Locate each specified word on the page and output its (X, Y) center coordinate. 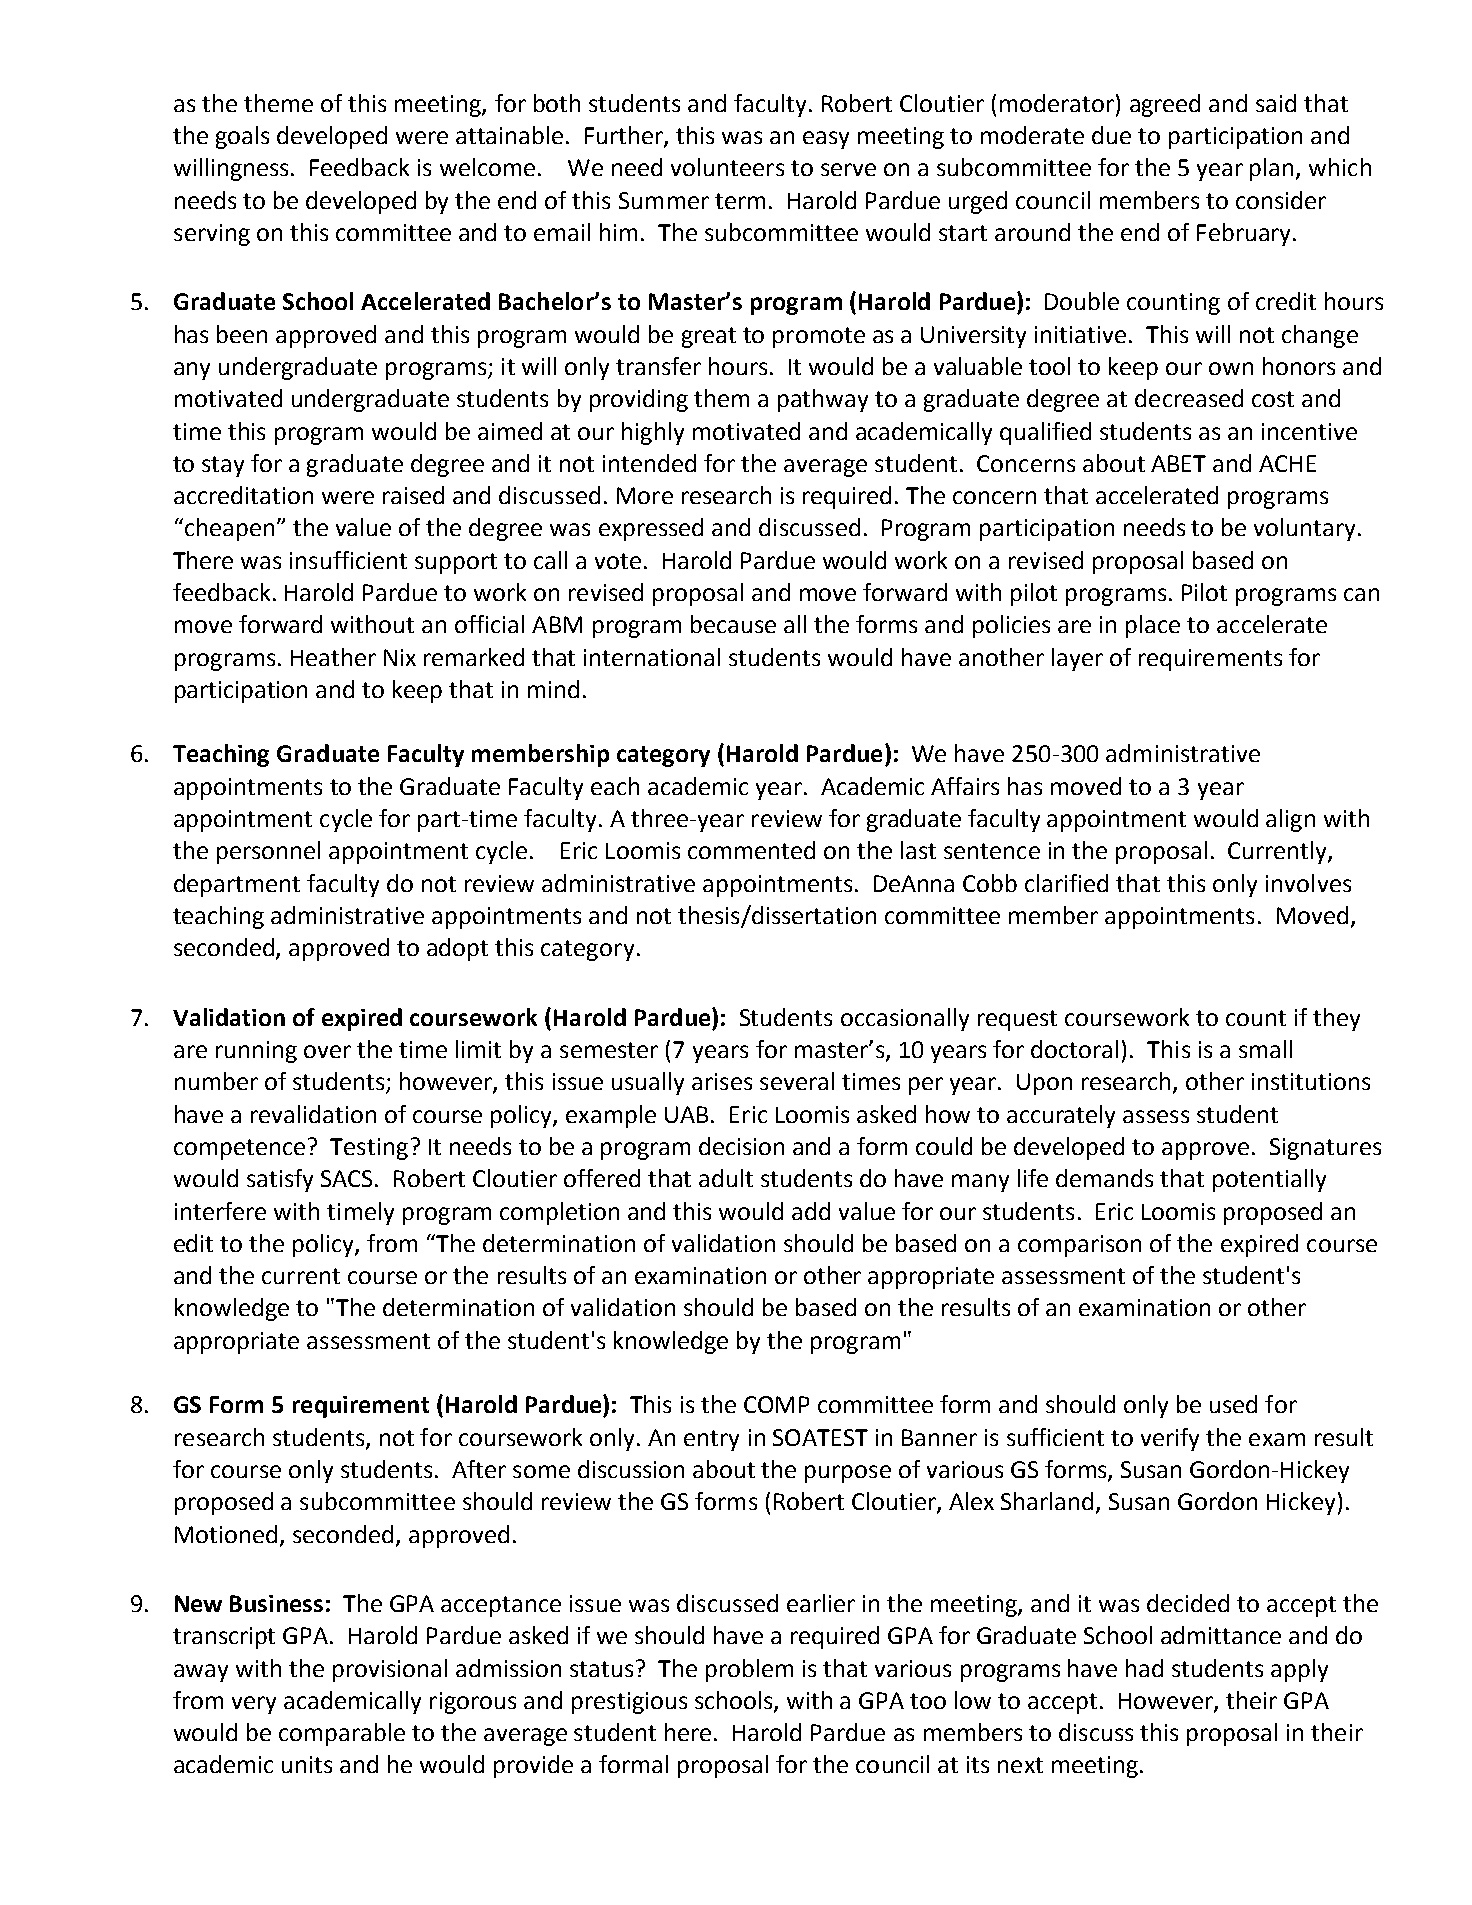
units (307, 1764)
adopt (457, 949)
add (811, 1211)
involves (1308, 883)
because (733, 624)
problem (749, 1670)
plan (1273, 169)
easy (826, 140)
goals (242, 137)
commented (751, 850)
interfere (220, 1211)
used (1233, 1404)
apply (1299, 1670)
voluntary (1306, 529)
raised (413, 495)
